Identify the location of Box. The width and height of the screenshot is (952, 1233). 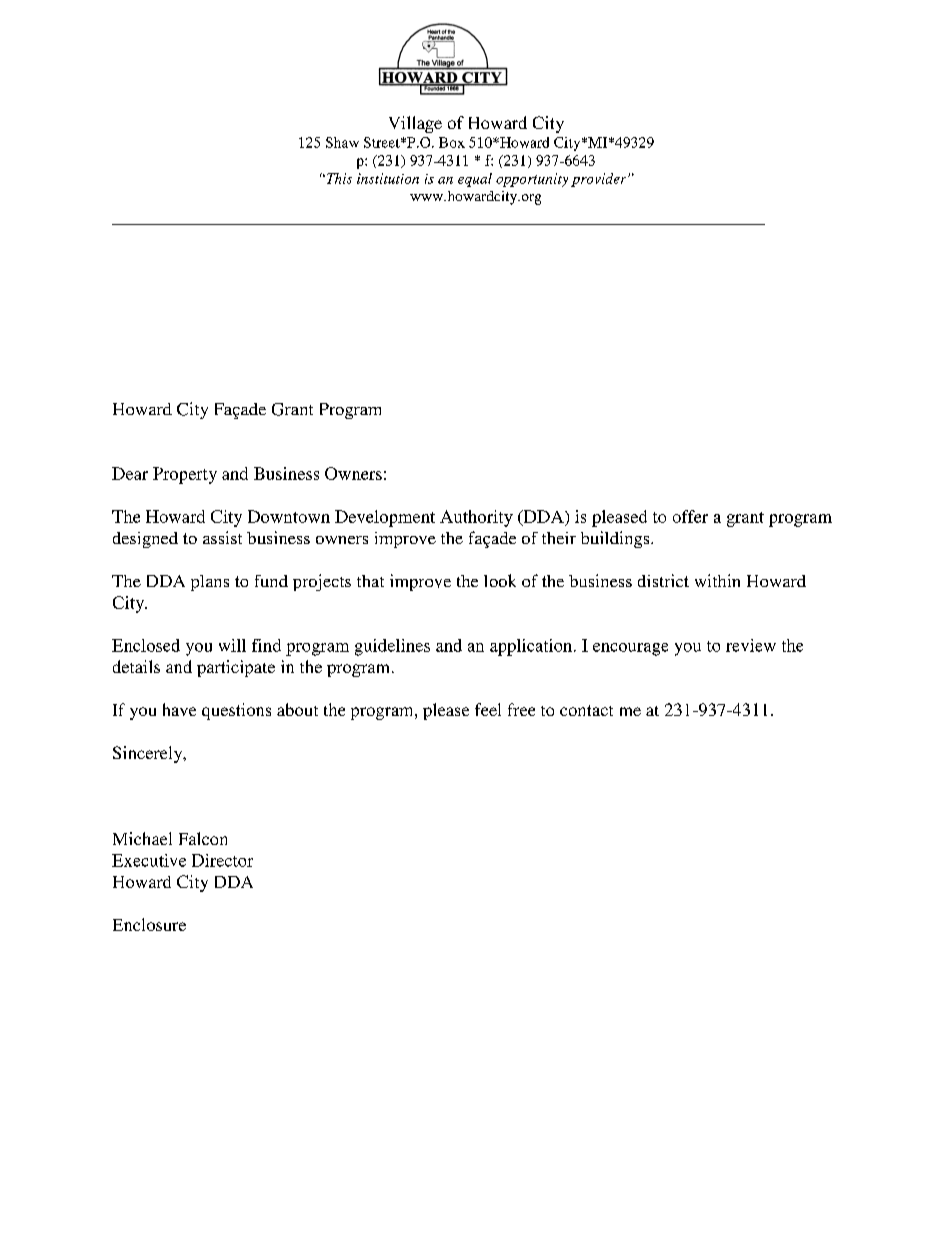
(452, 142).
